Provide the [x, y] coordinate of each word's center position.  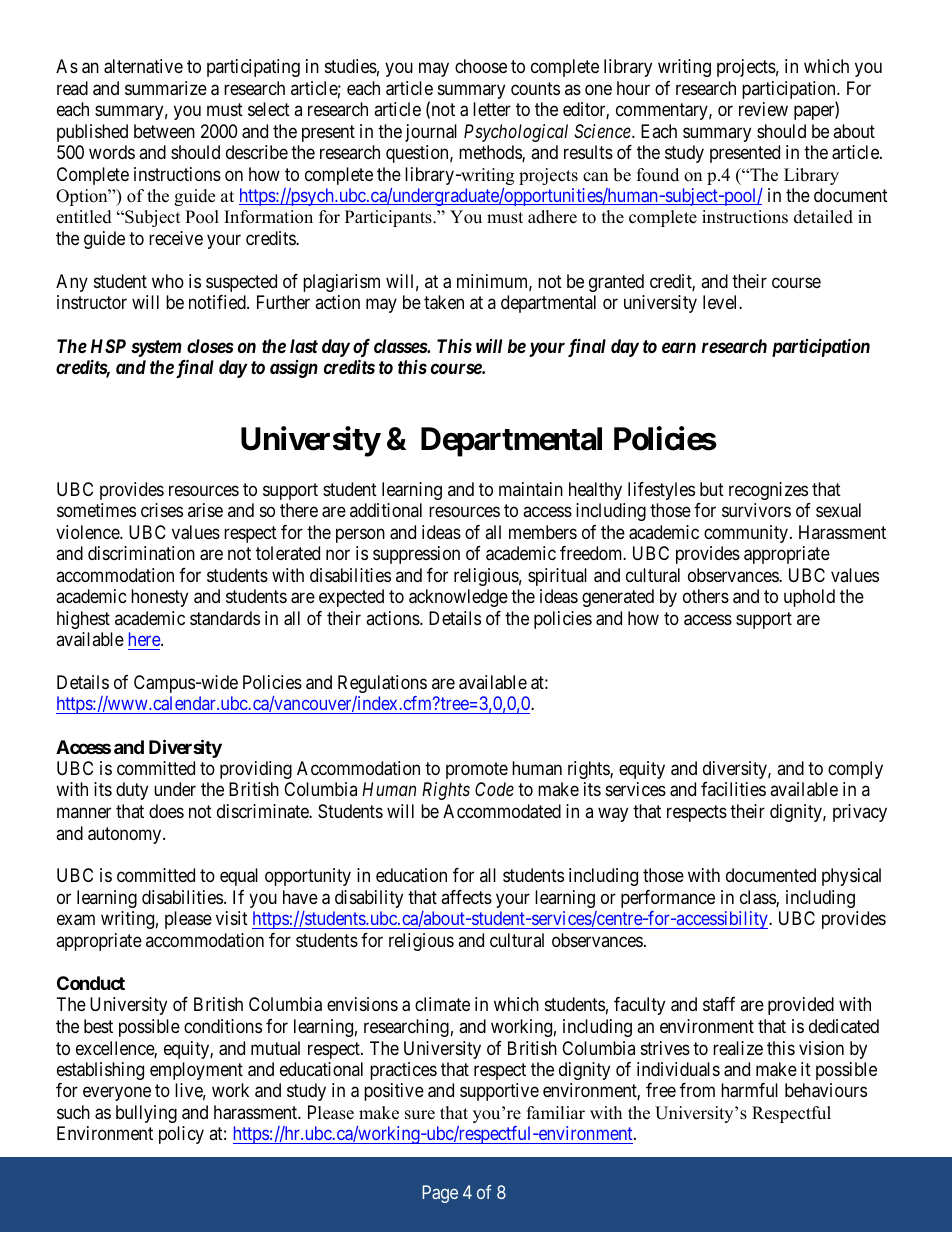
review [763, 109]
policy [181, 1135]
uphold [809, 598]
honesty [159, 598]
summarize [166, 88]
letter [492, 109]
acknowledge [458, 598]
